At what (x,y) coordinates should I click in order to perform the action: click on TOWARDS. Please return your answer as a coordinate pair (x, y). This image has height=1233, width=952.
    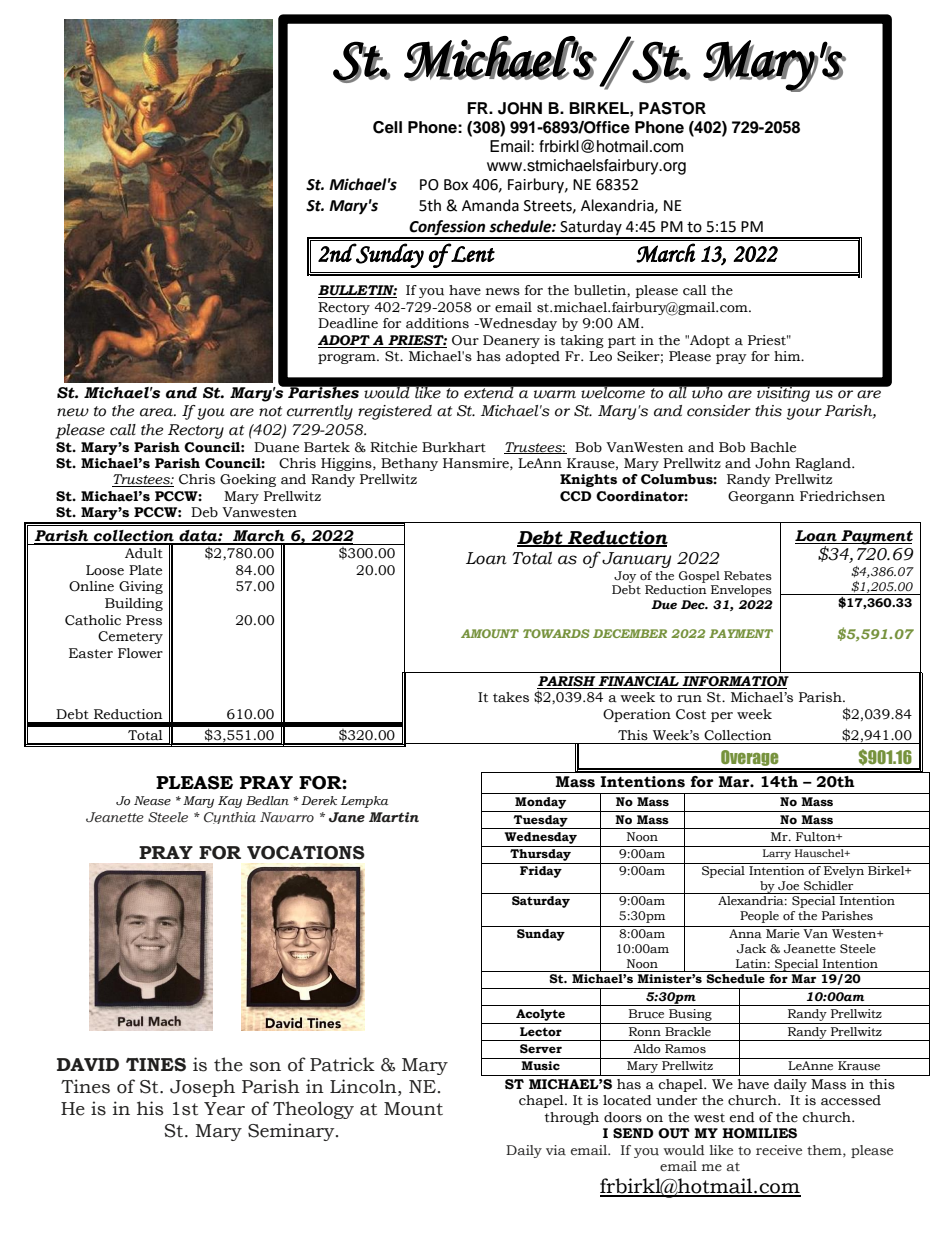
    Looking at the image, I should click on (556, 633).
